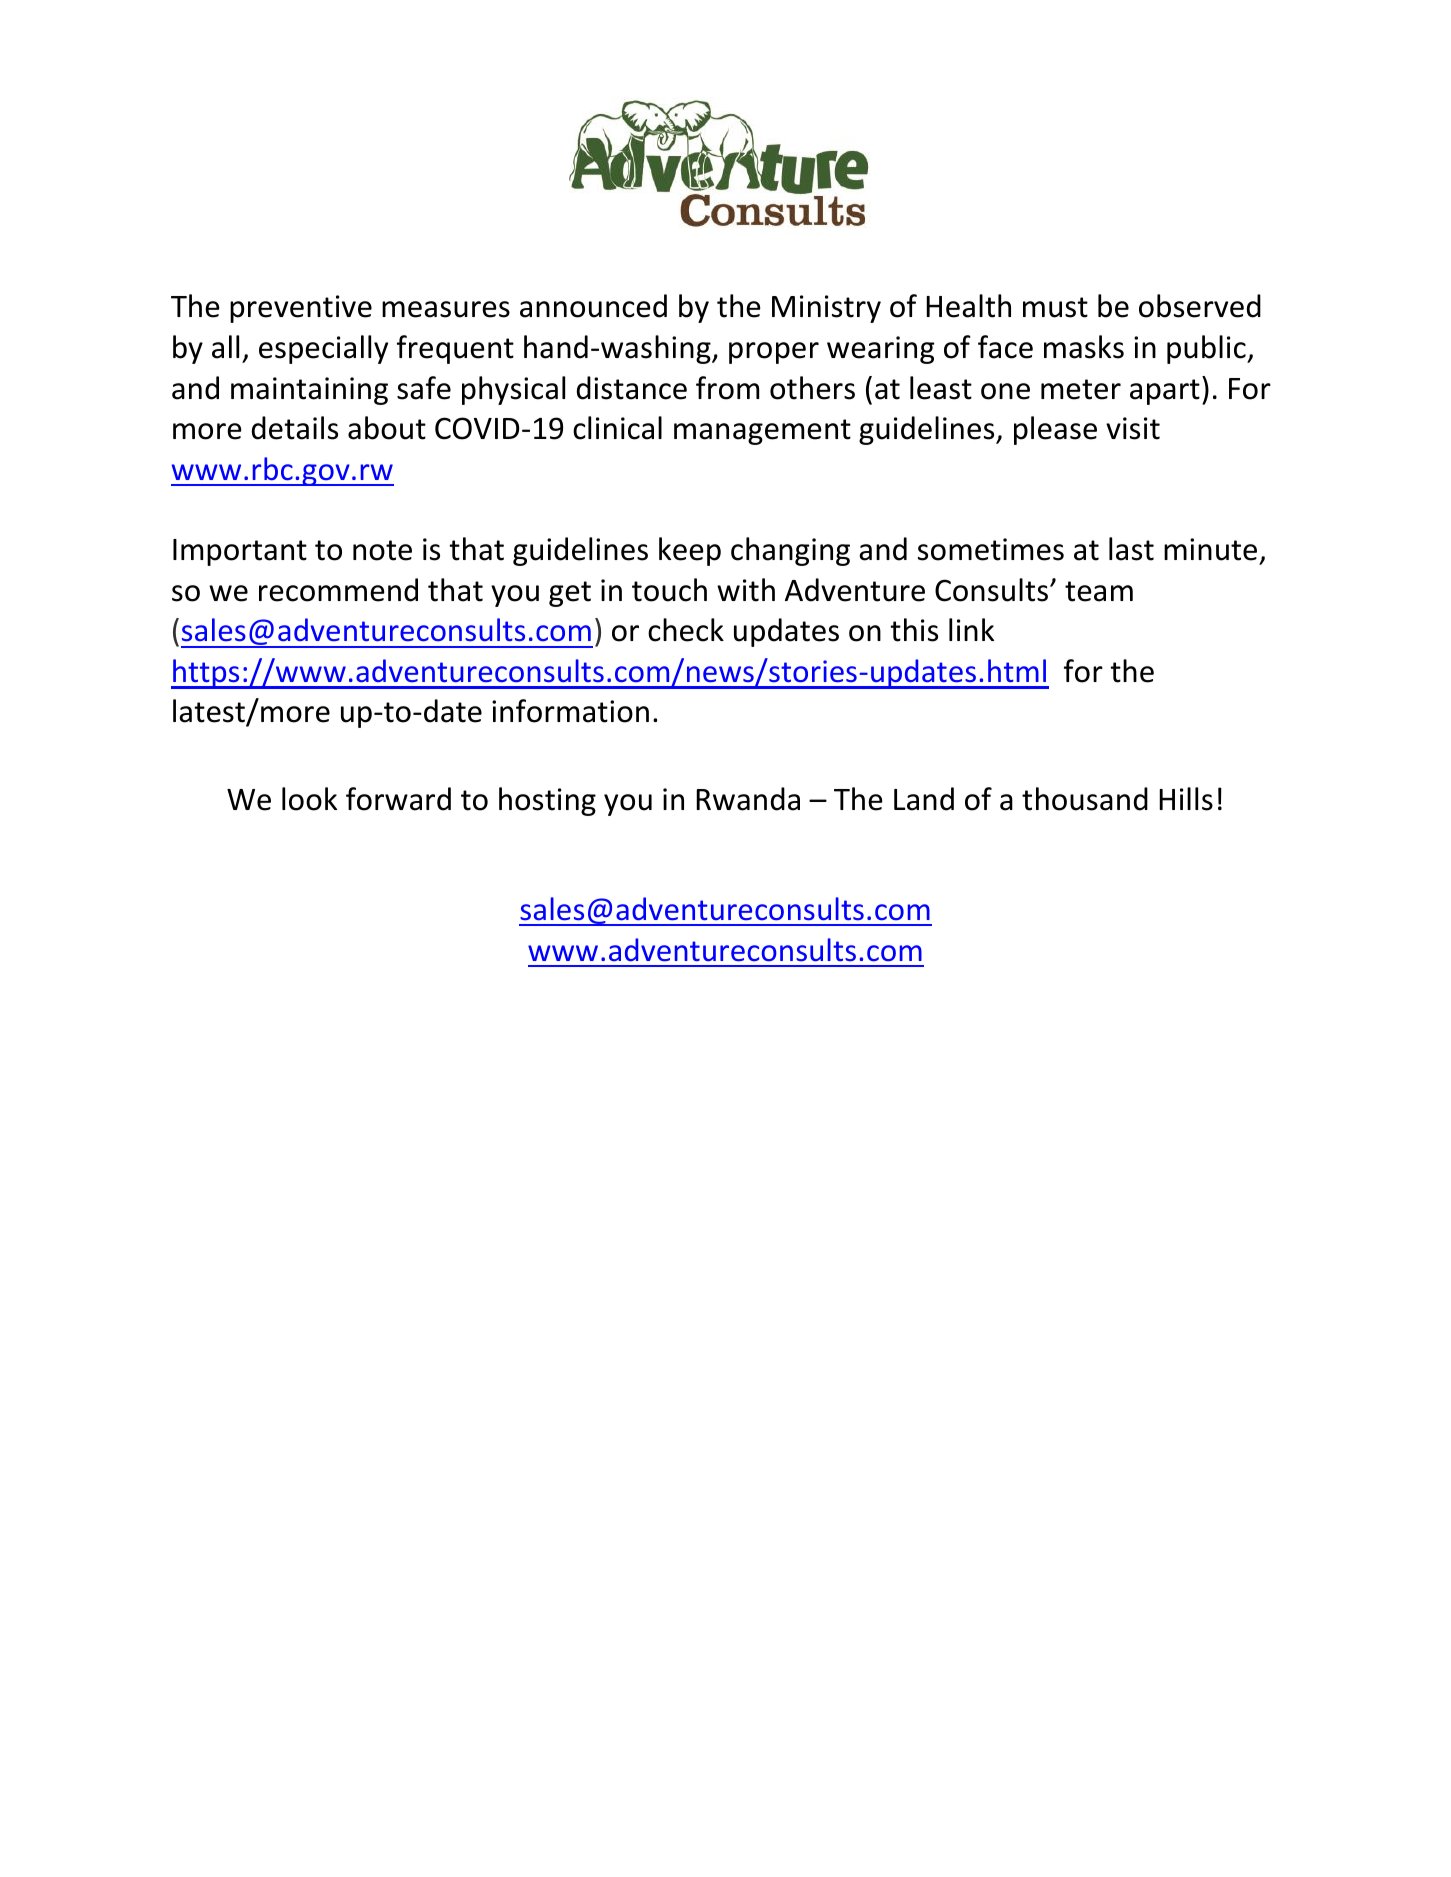  Describe the element at coordinates (1055, 307) in the page. I see `must` at that location.
